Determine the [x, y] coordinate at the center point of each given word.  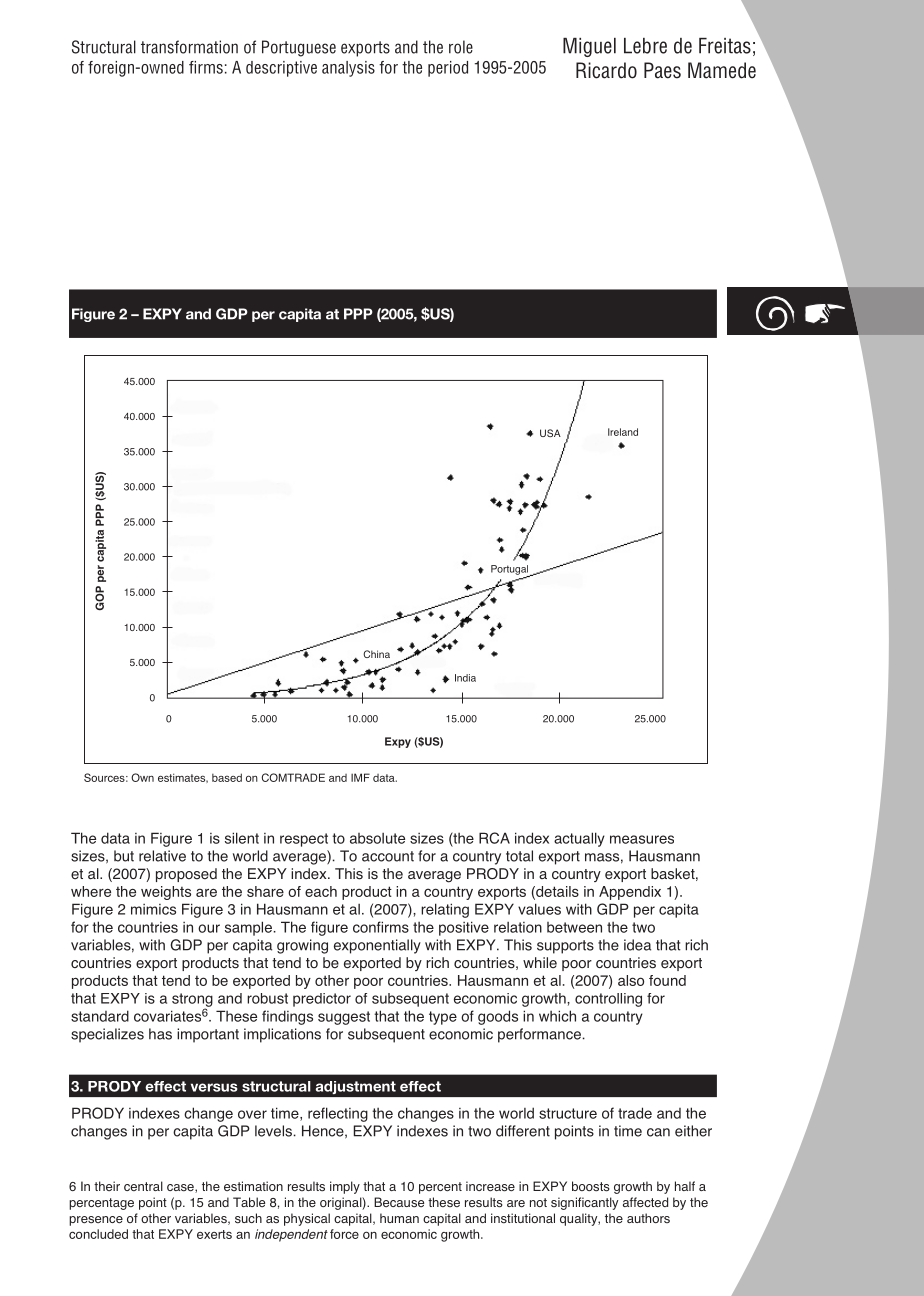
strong [192, 1001]
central [143, 1186]
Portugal [511, 571]
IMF [360, 777]
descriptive [281, 69]
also [631, 980]
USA [550, 433]
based [227, 777]
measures [642, 839]
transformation [189, 47]
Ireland [623, 432]
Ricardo [606, 70]
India [465, 678]
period [448, 69]
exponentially [377, 946]
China [376, 654]
